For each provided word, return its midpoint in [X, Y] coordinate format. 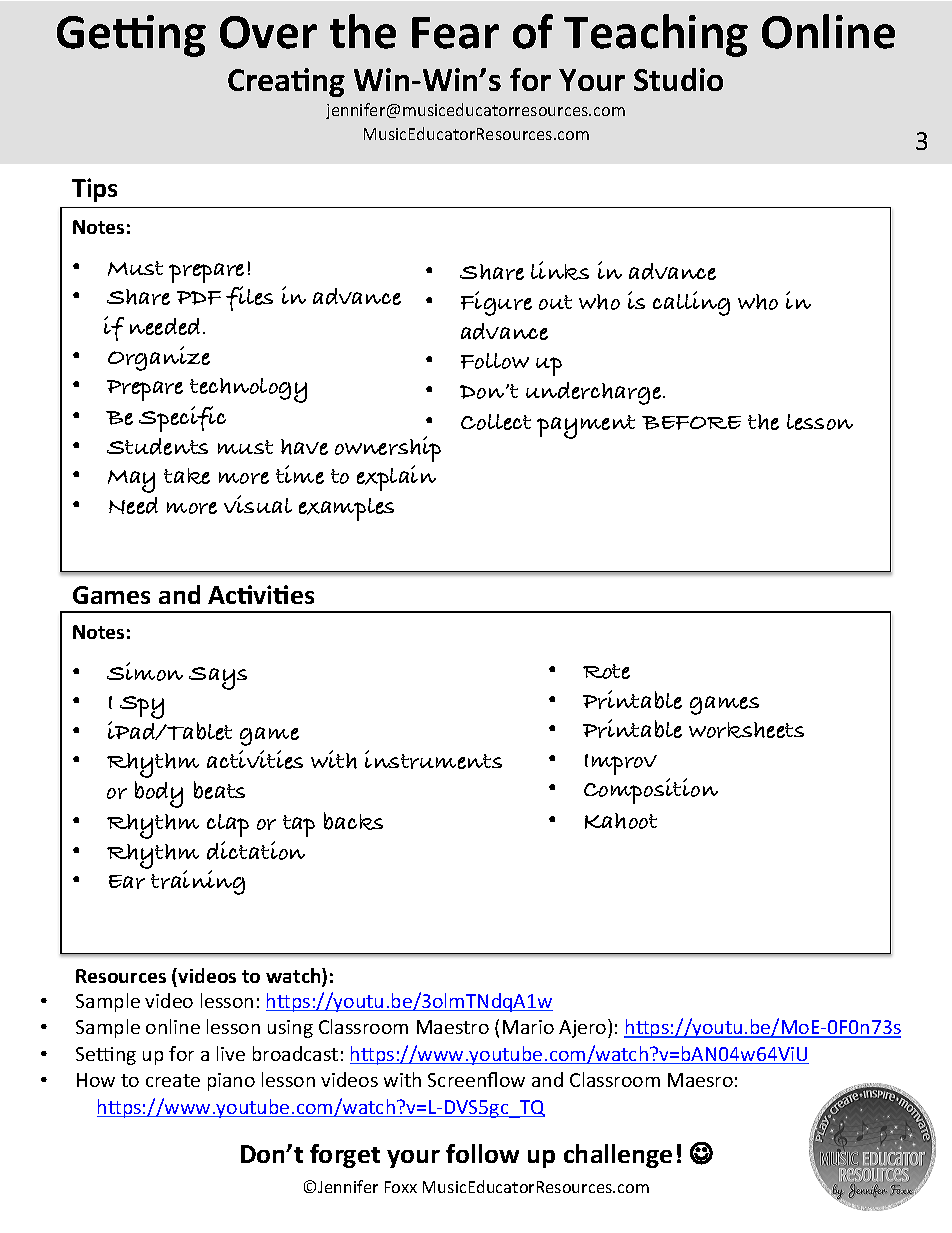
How [96, 1080]
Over [268, 32]
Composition [651, 791]
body [159, 794]
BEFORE [691, 423]
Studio [678, 79]
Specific [182, 419]
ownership [388, 449]
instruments [433, 759]
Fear [455, 33]
